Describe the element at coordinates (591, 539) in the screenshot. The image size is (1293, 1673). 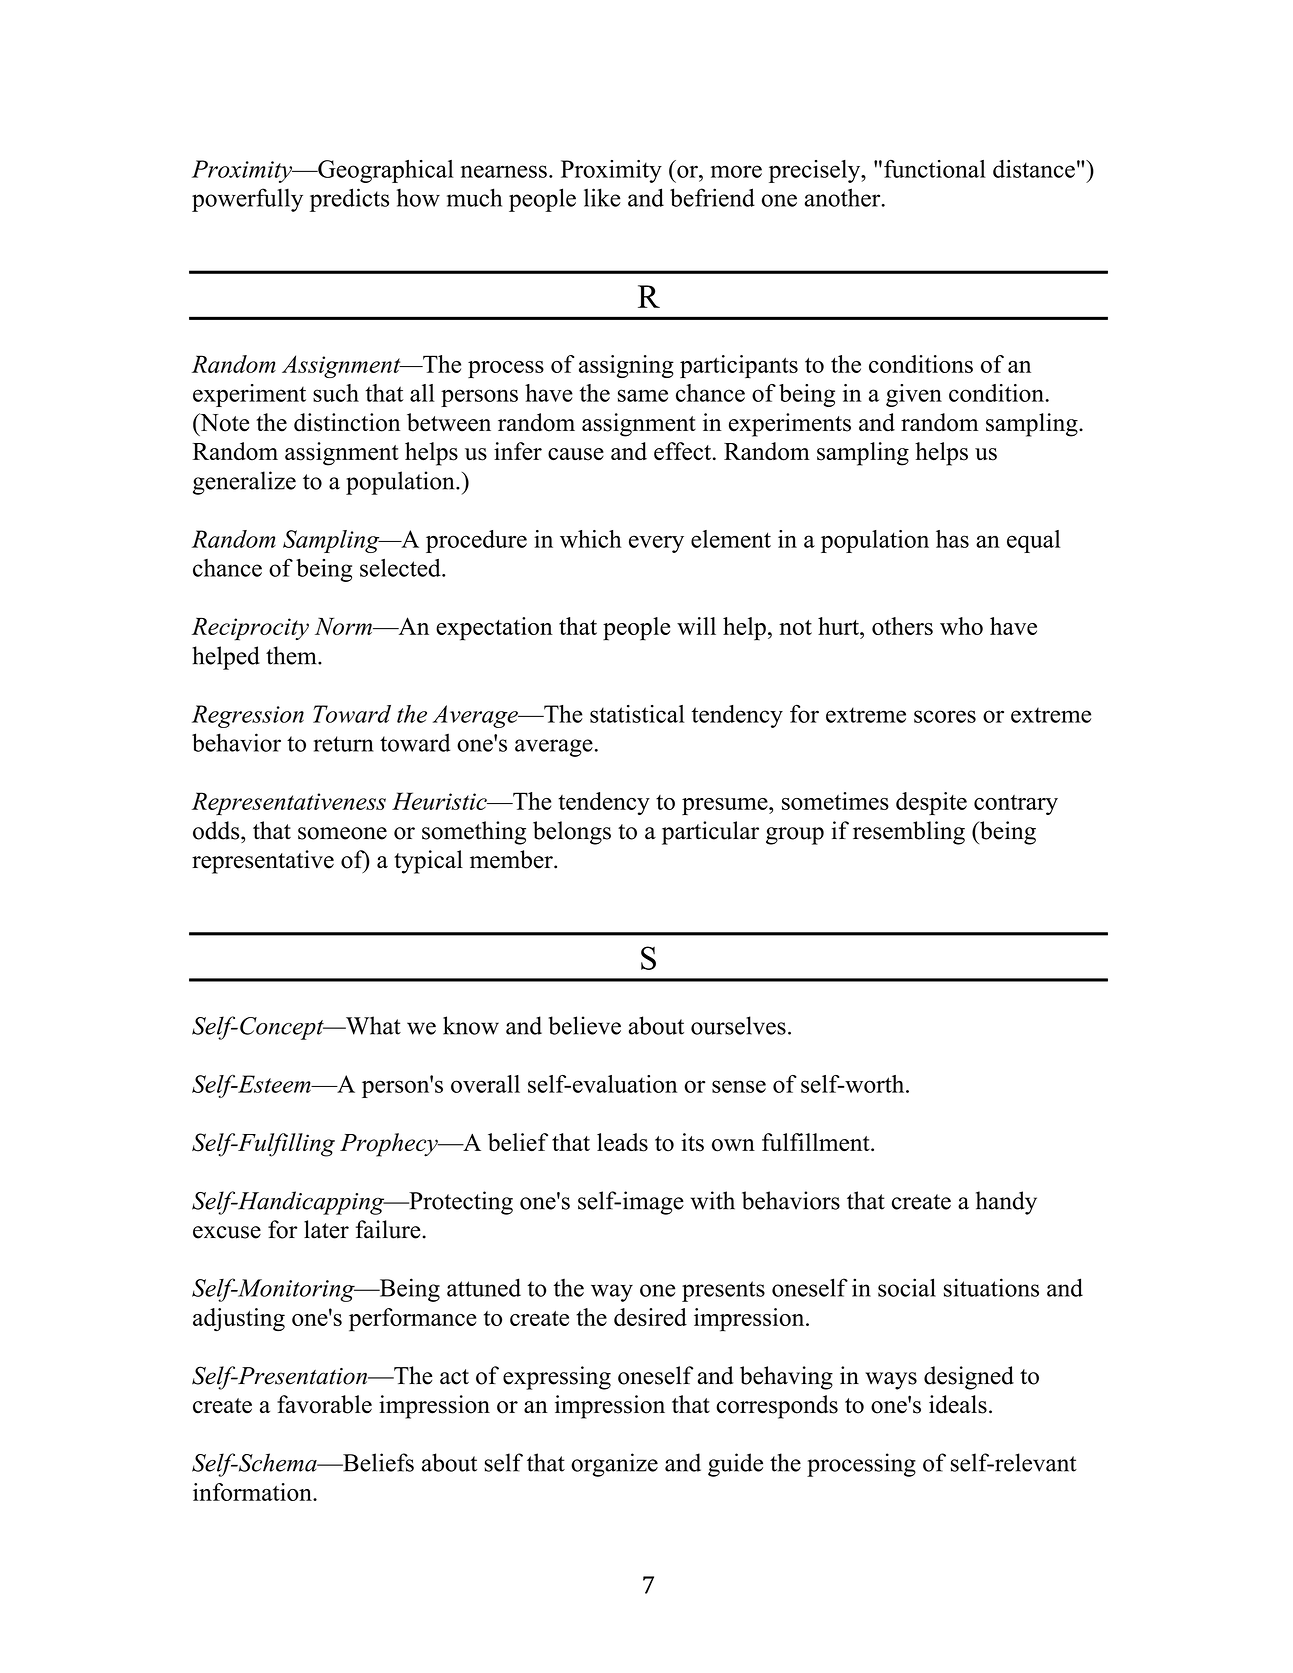
I see `which` at that location.
